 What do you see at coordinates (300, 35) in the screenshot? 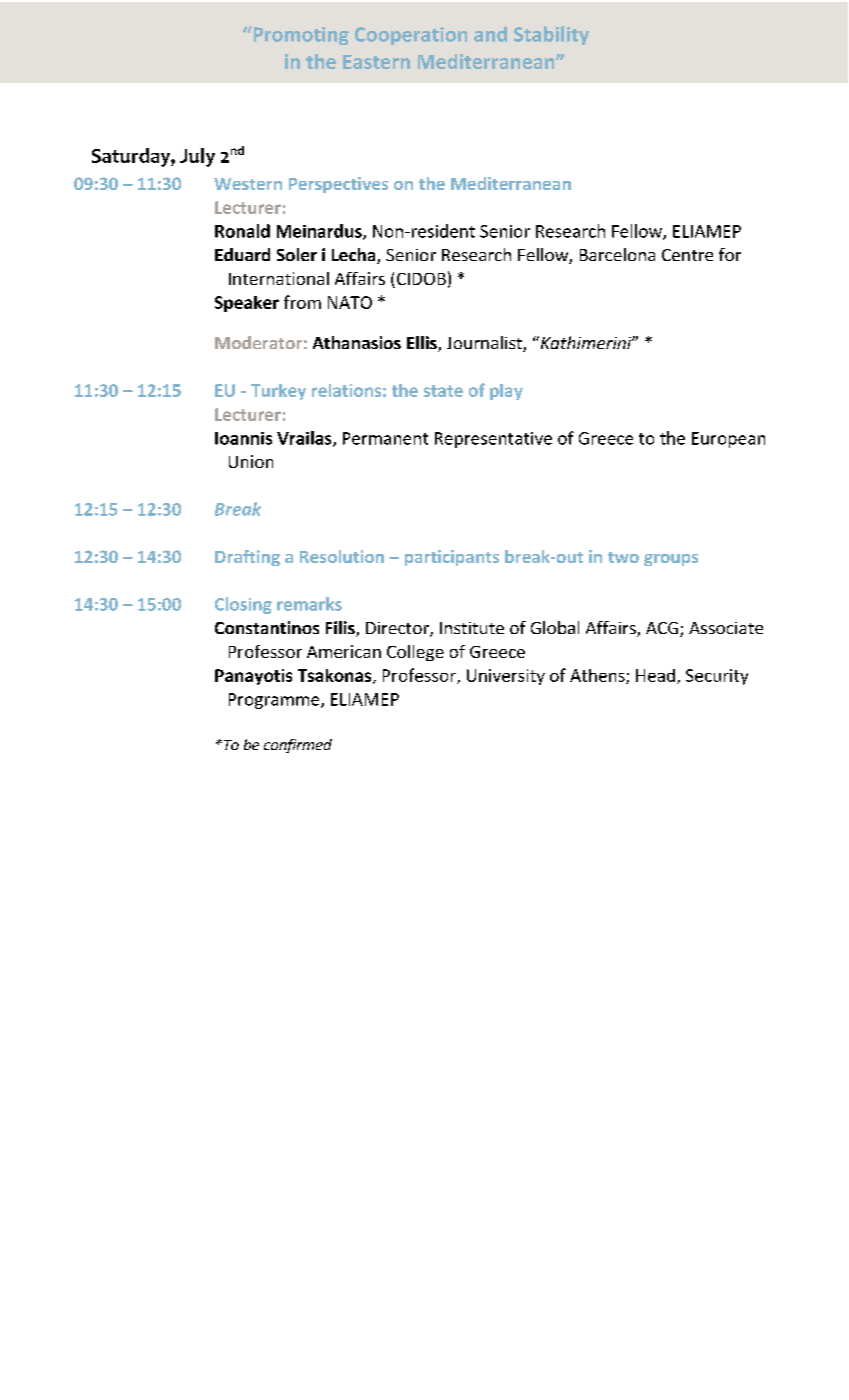
I see `Promoting` at bounding box center [300, 35].
